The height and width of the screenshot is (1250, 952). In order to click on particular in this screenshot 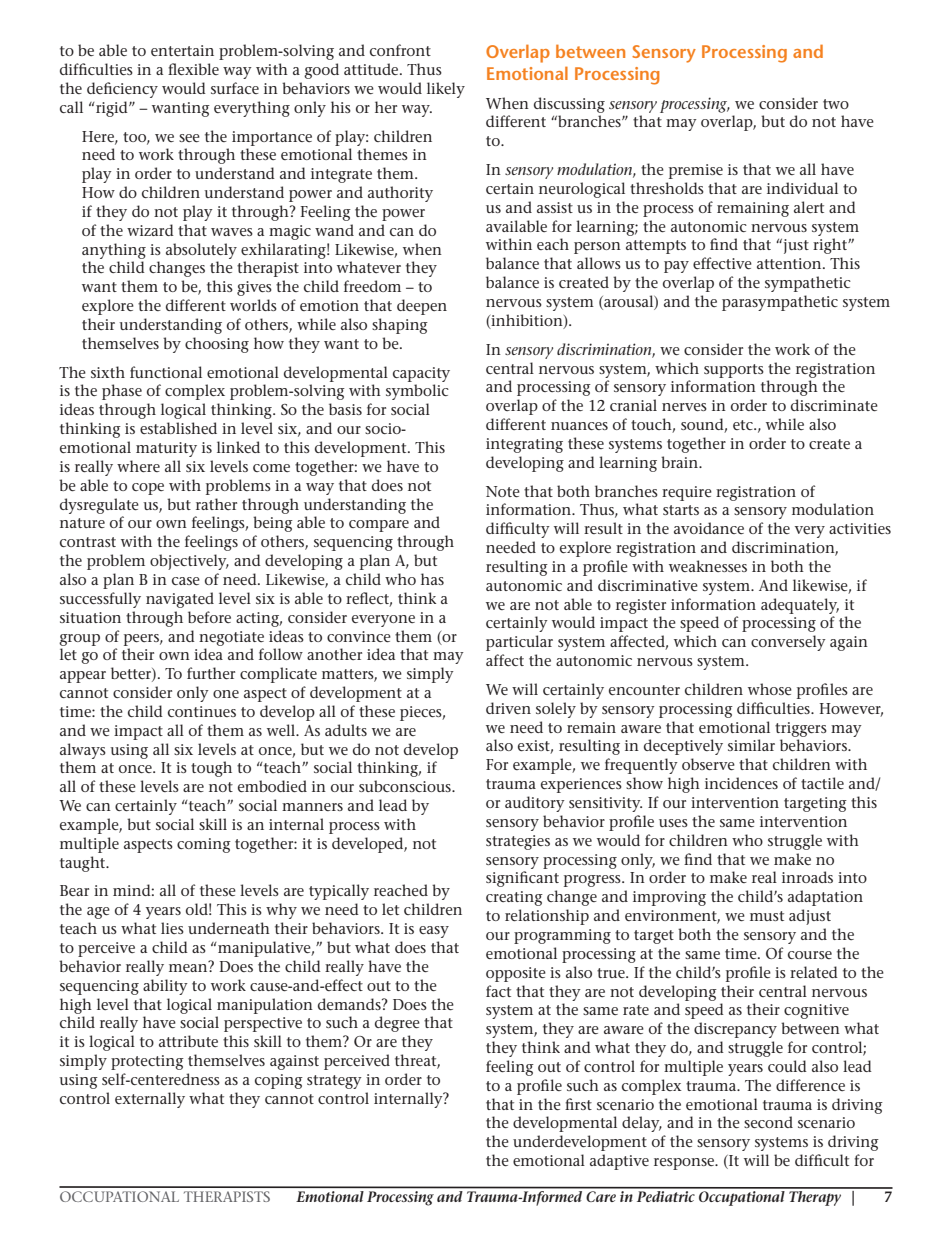, I will do `click(519, 643)`.
